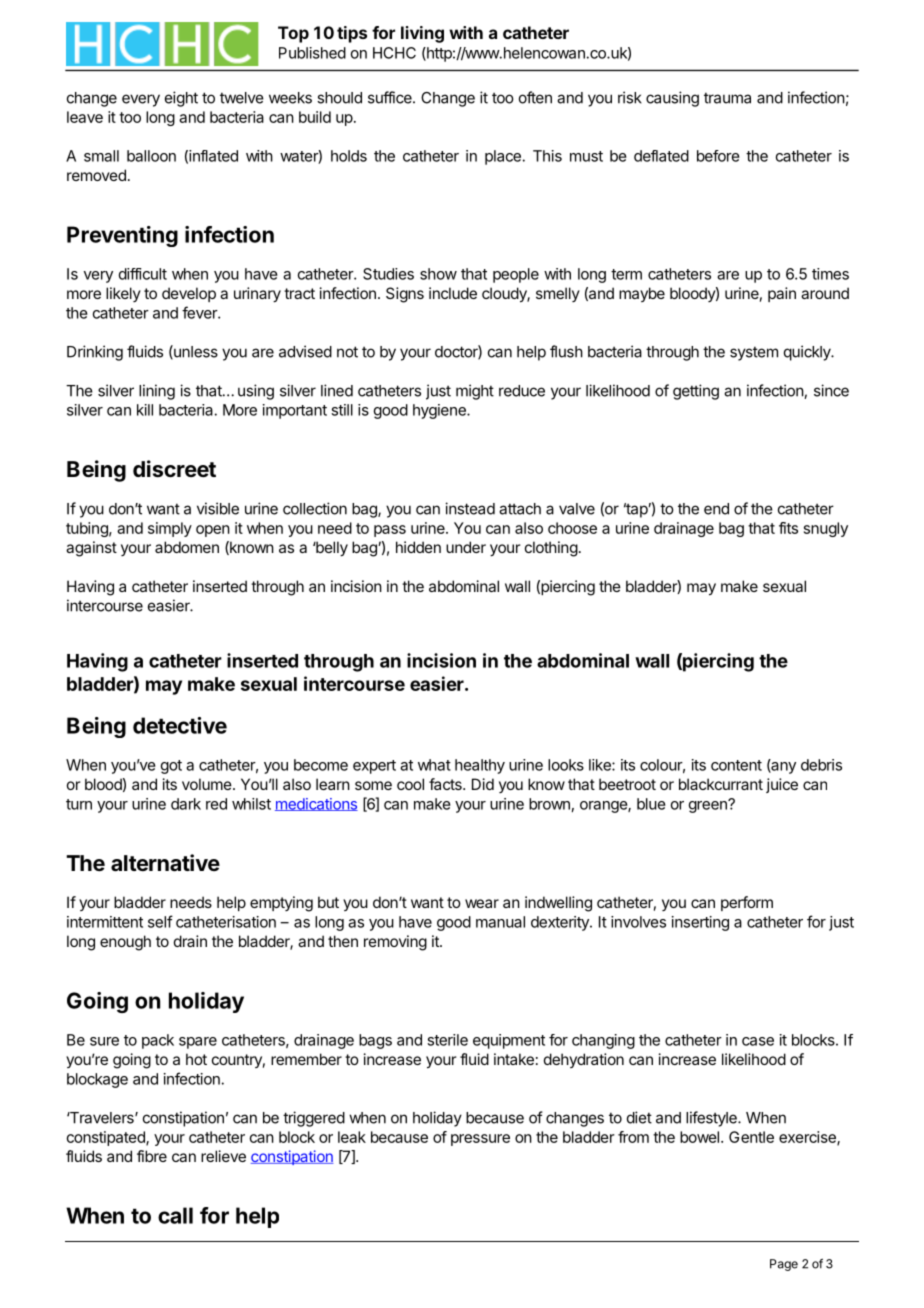 Image resolution: width=924 pixels, height=1308 pixels. I want to click on leak, so click(352, 1137).
